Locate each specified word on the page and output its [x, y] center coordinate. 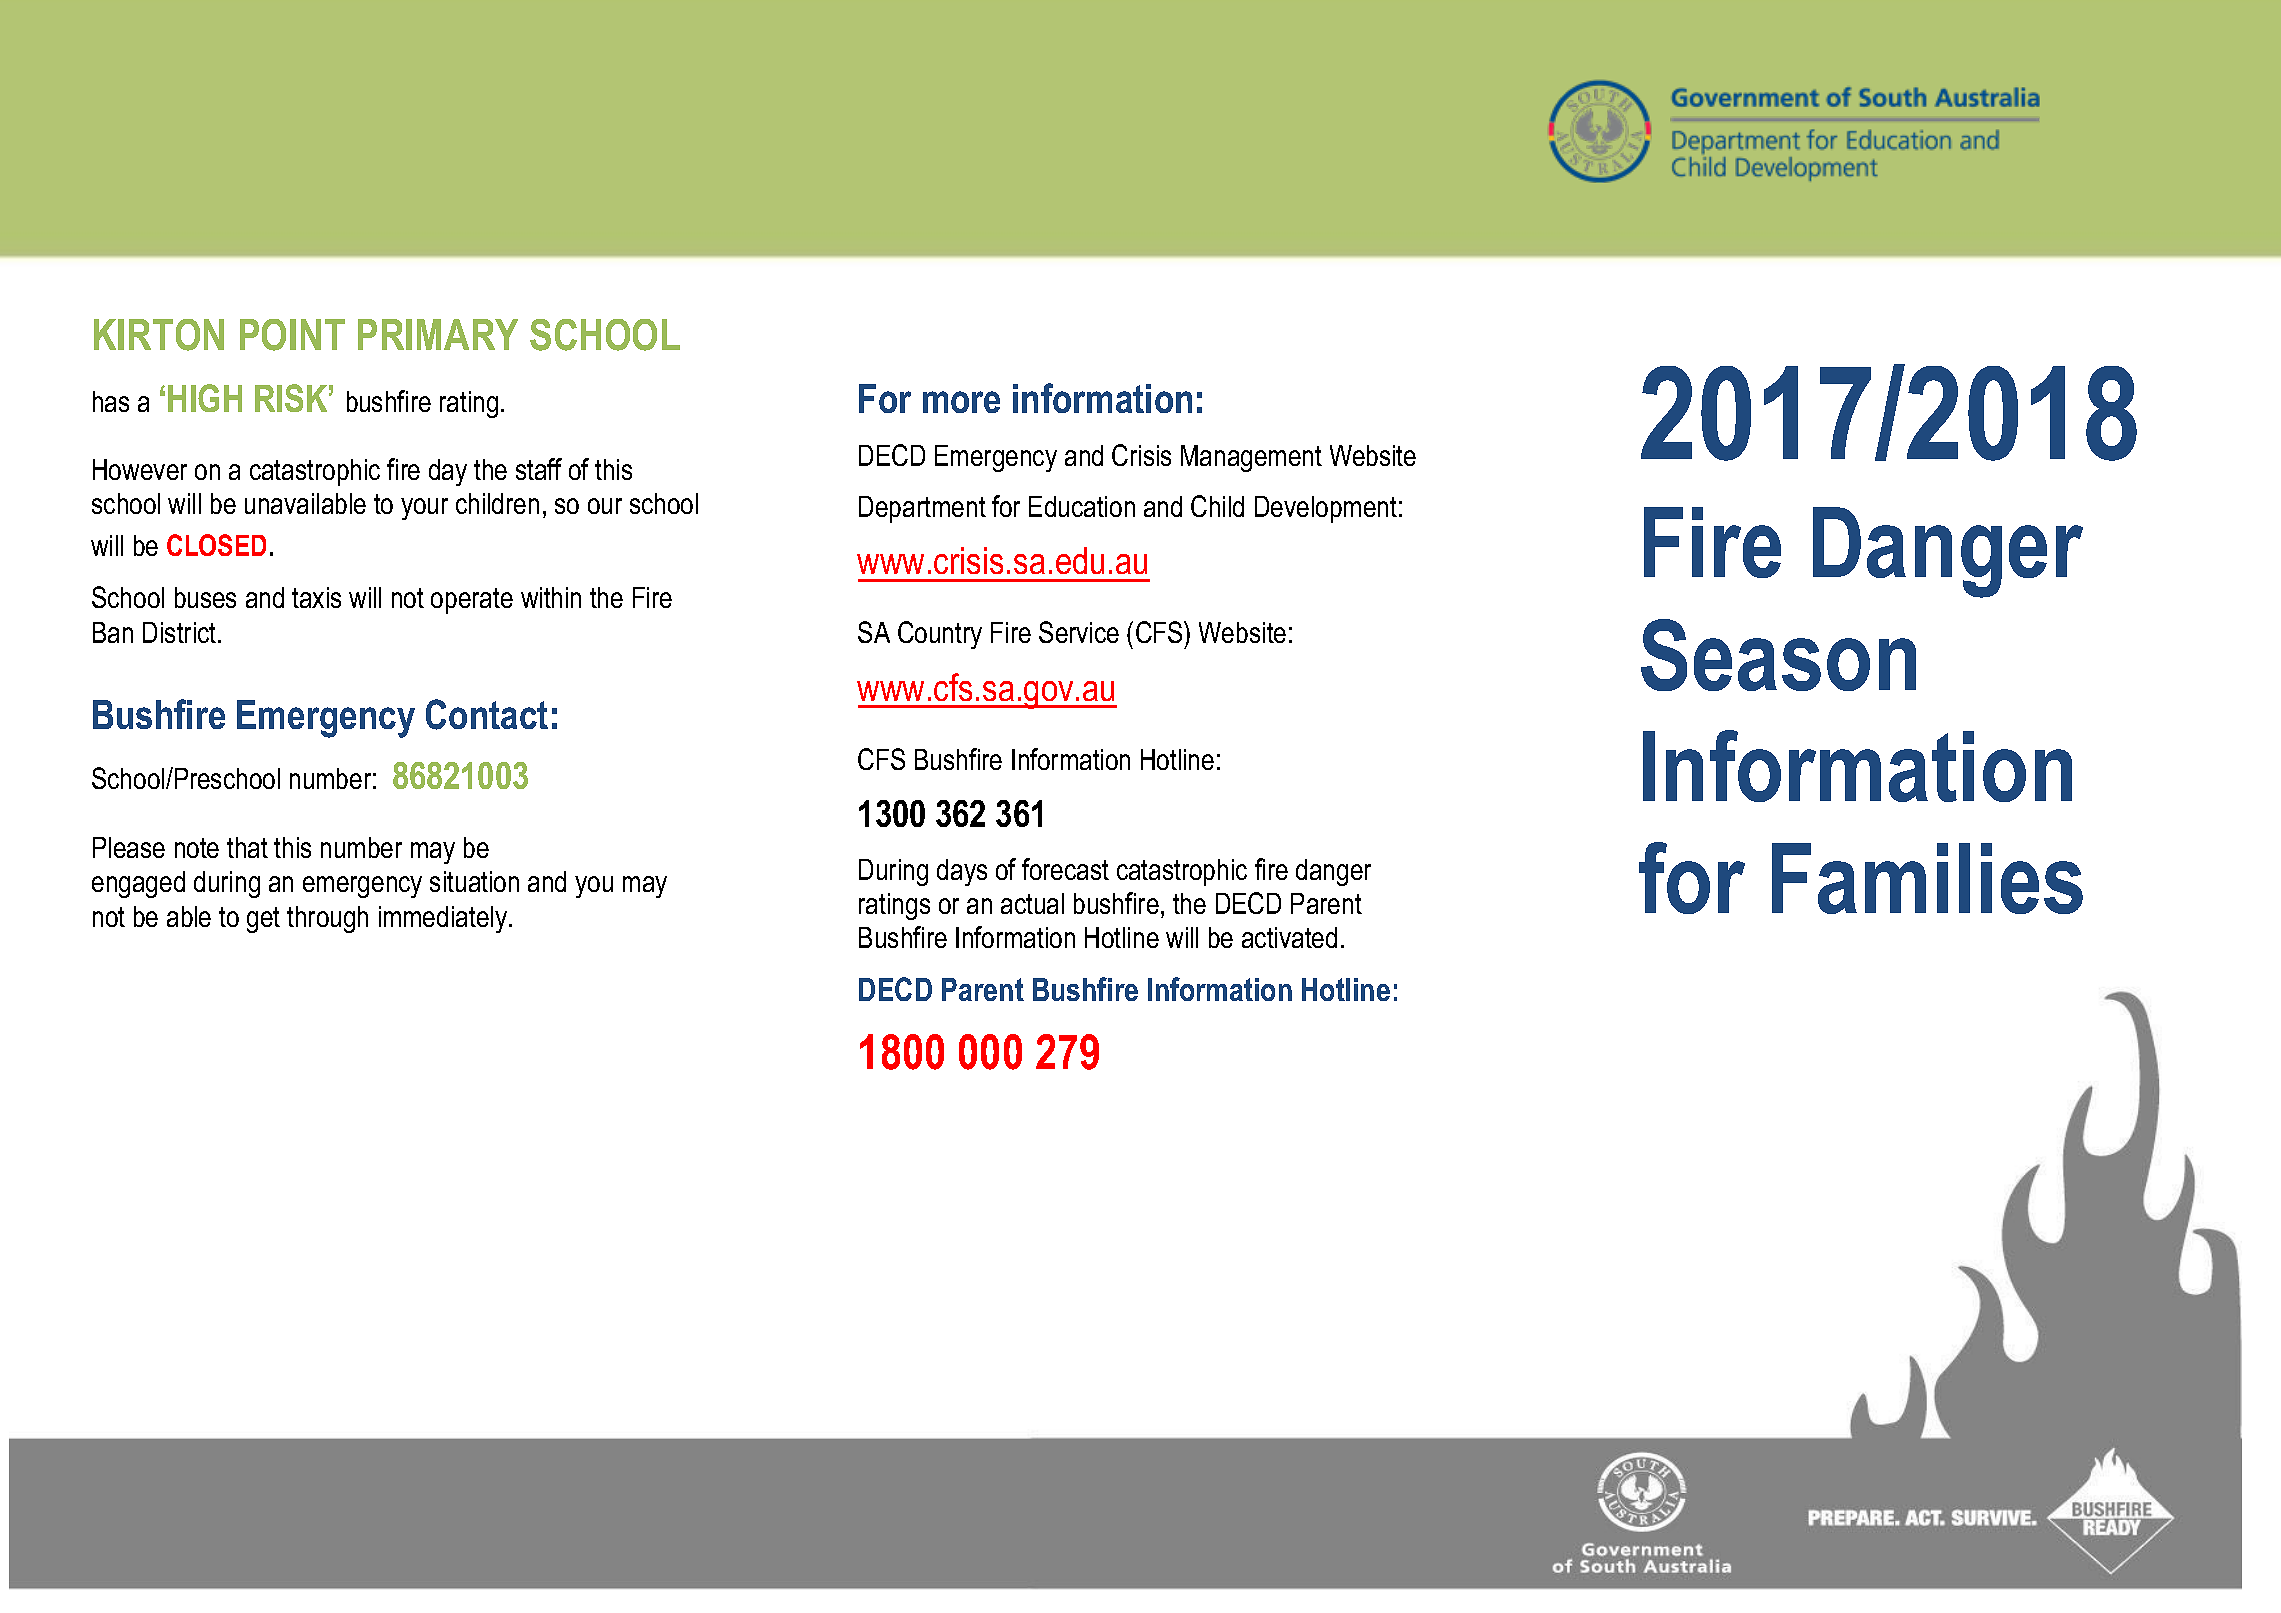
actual [1032, 903]
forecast [1065, 869]
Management [1251, 458]
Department [922, 509]
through [327, 919]
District [181, 632]
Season [1778, 655]
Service [1079, 632]
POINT [292, 335]
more [961, 402]
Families [1927, 878]
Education [1082, 506]
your [424, 509]
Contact [487, 714]
